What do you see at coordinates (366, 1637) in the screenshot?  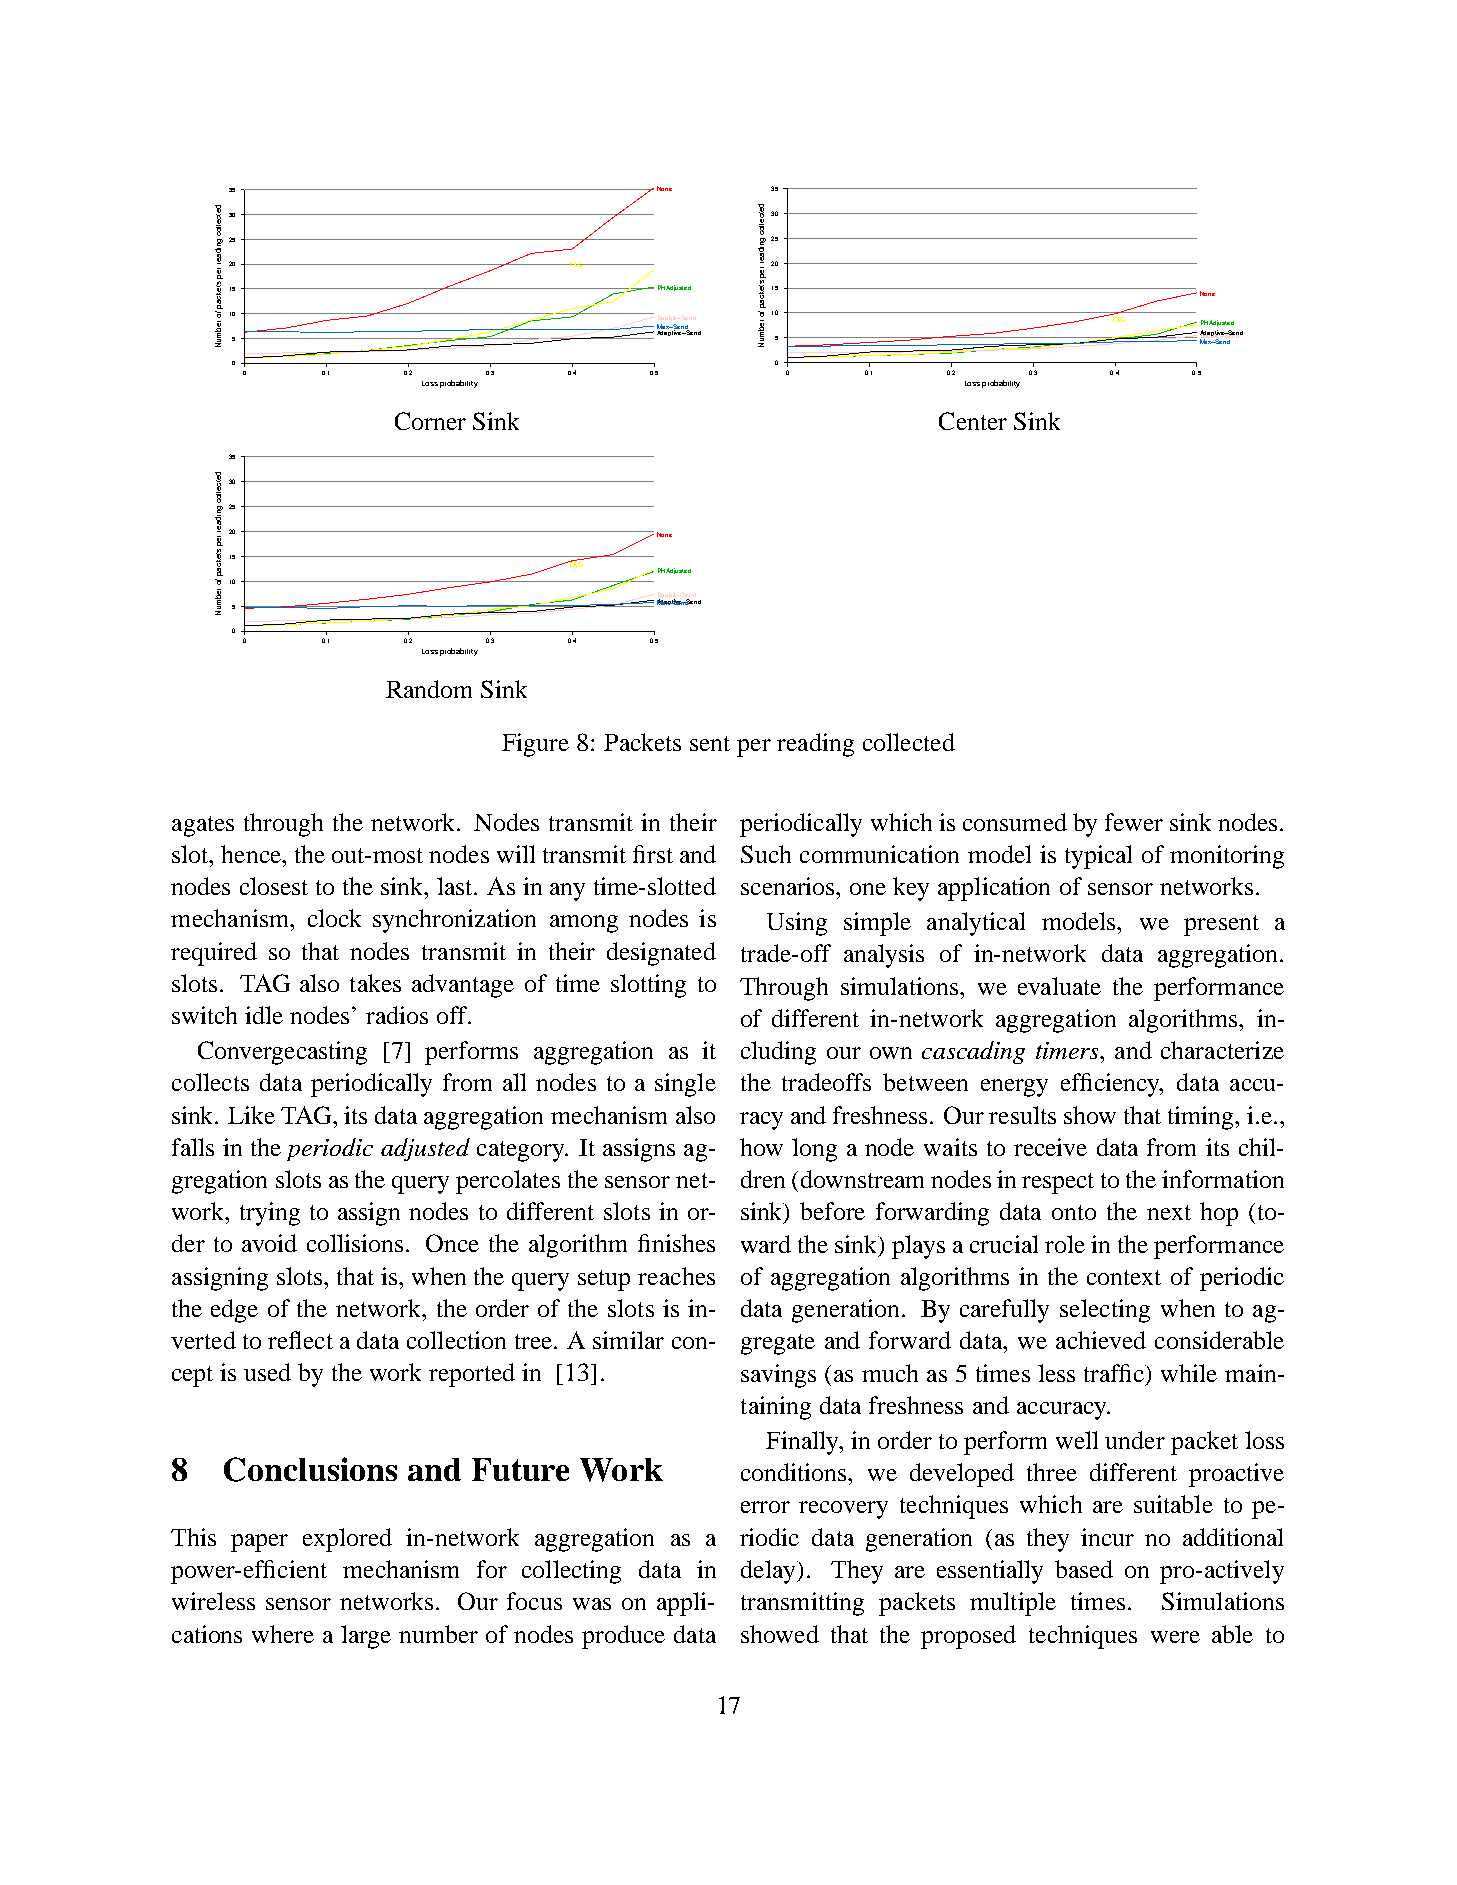 I see `large` at bounding box center [366, 1637].
